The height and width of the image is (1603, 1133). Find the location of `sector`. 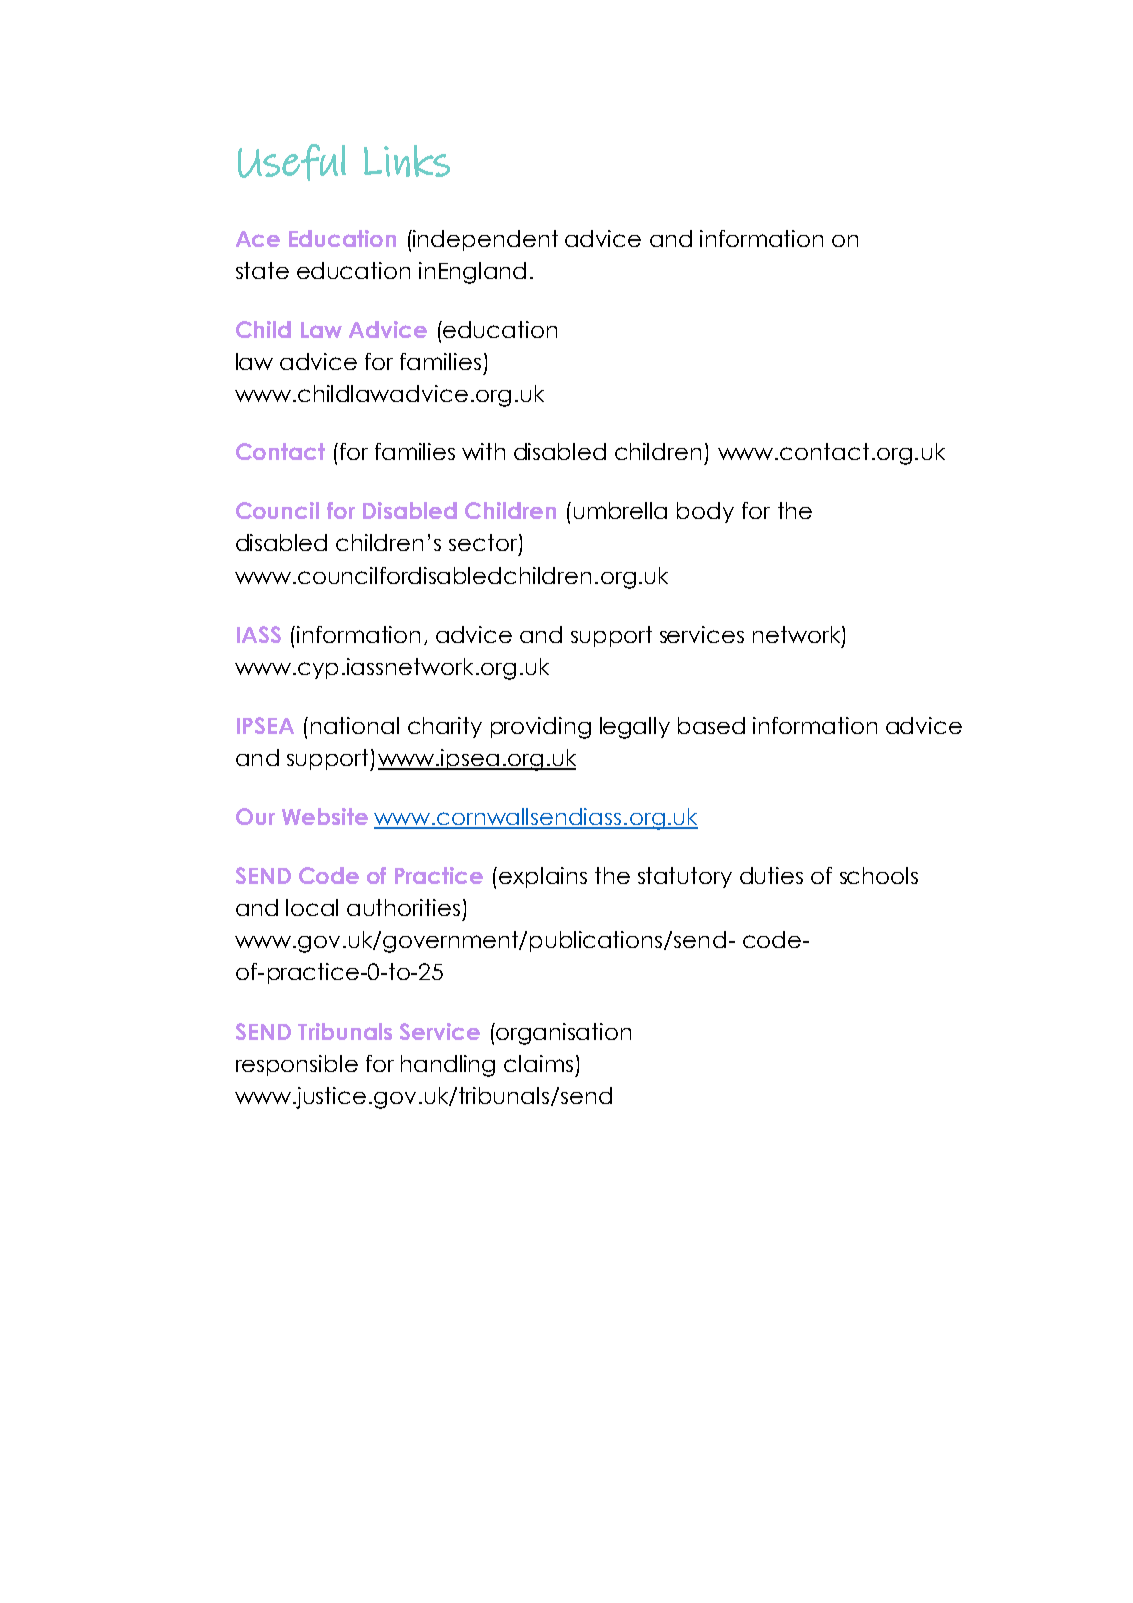

sector is located at coordinates (484, 544).
